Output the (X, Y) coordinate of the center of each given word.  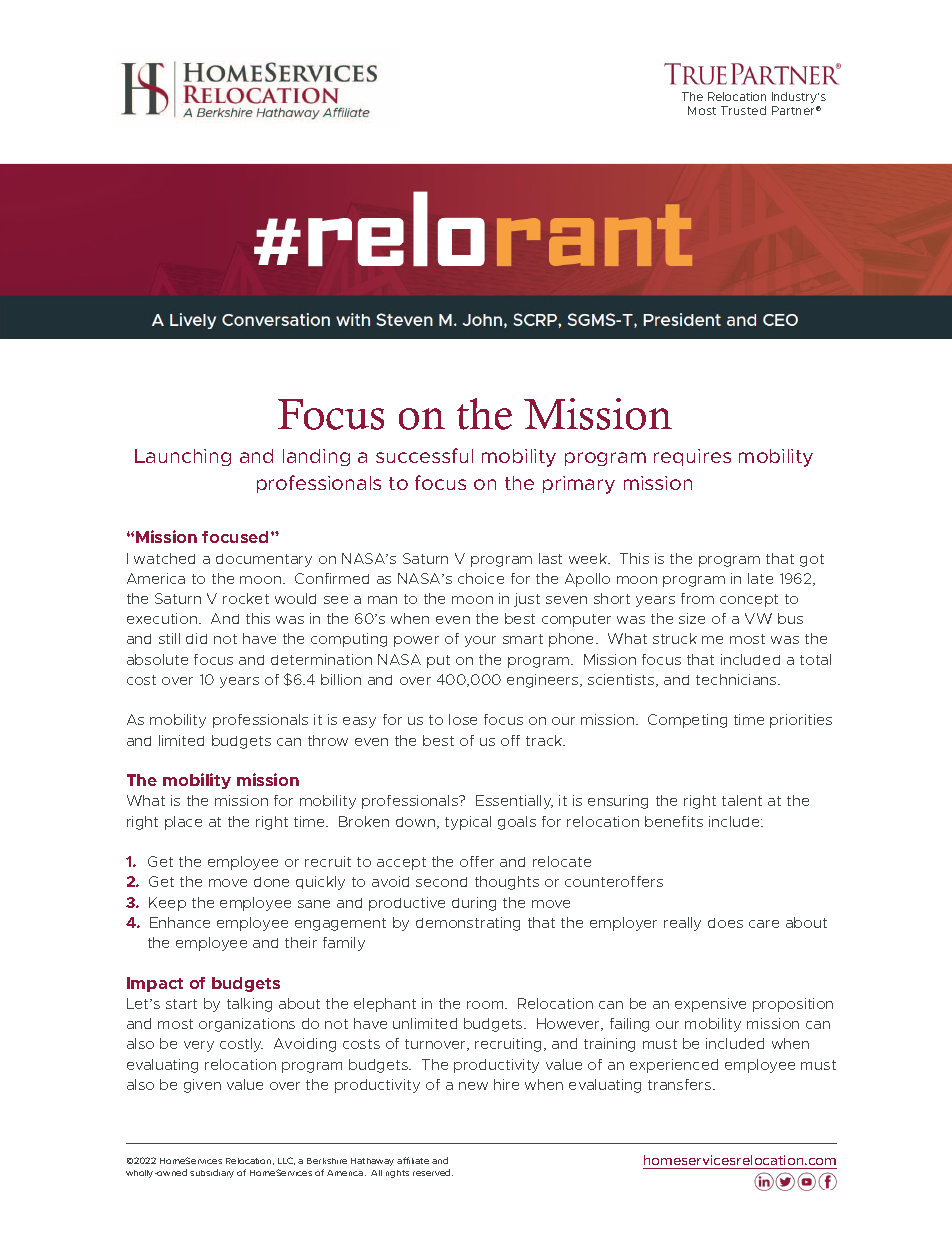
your (480, 641)
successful (424, 455)
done (271, 882)
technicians (737, 679)
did (196, 638)
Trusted (743, 110)
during (474, 904)
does (725, 923)
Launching (183, 457)
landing (316, 457)
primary (579, 485)
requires (692, 457)
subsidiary (212, 1173)
